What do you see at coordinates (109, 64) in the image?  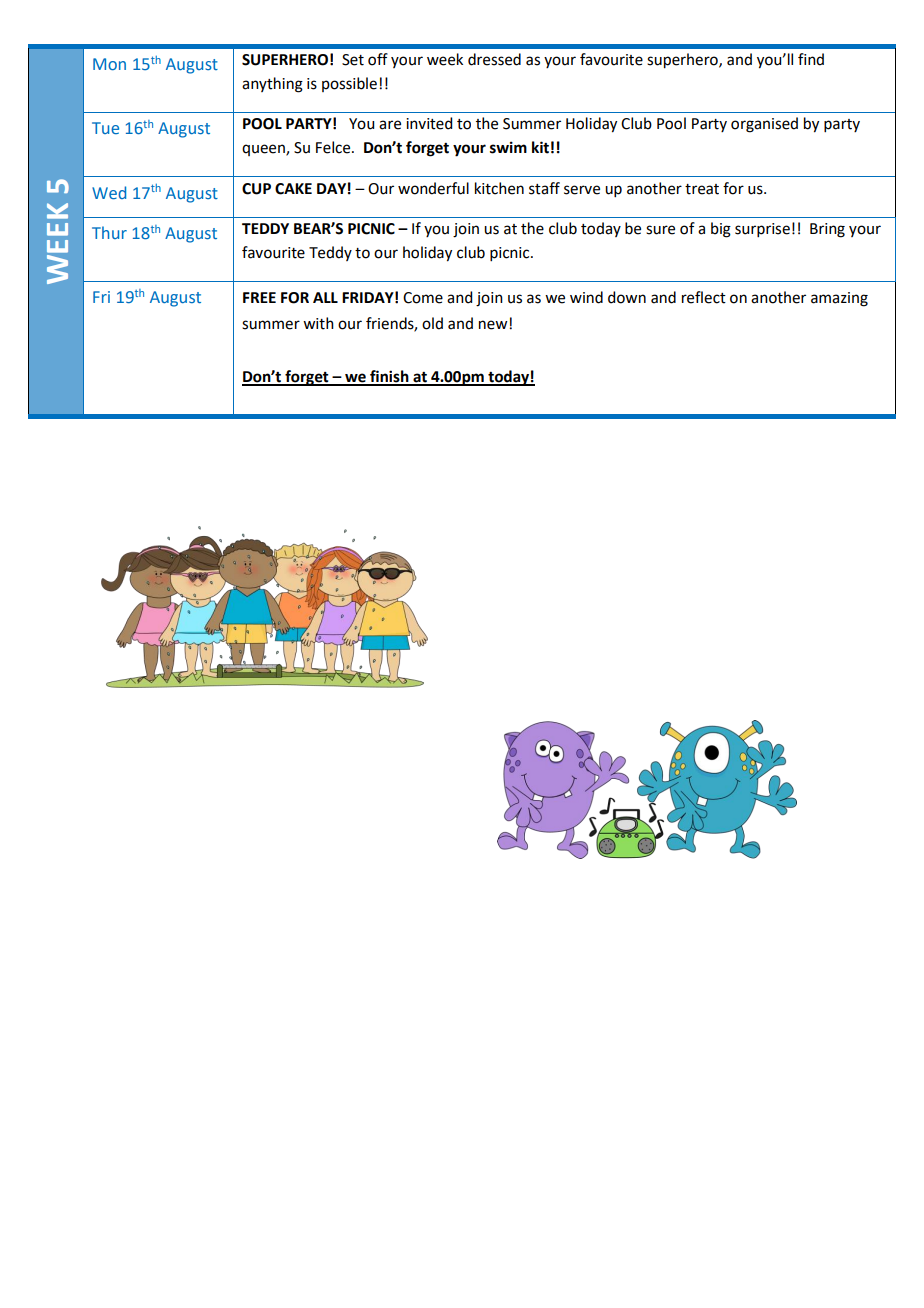 I see `Mon` at bounding box center [109, 64].
